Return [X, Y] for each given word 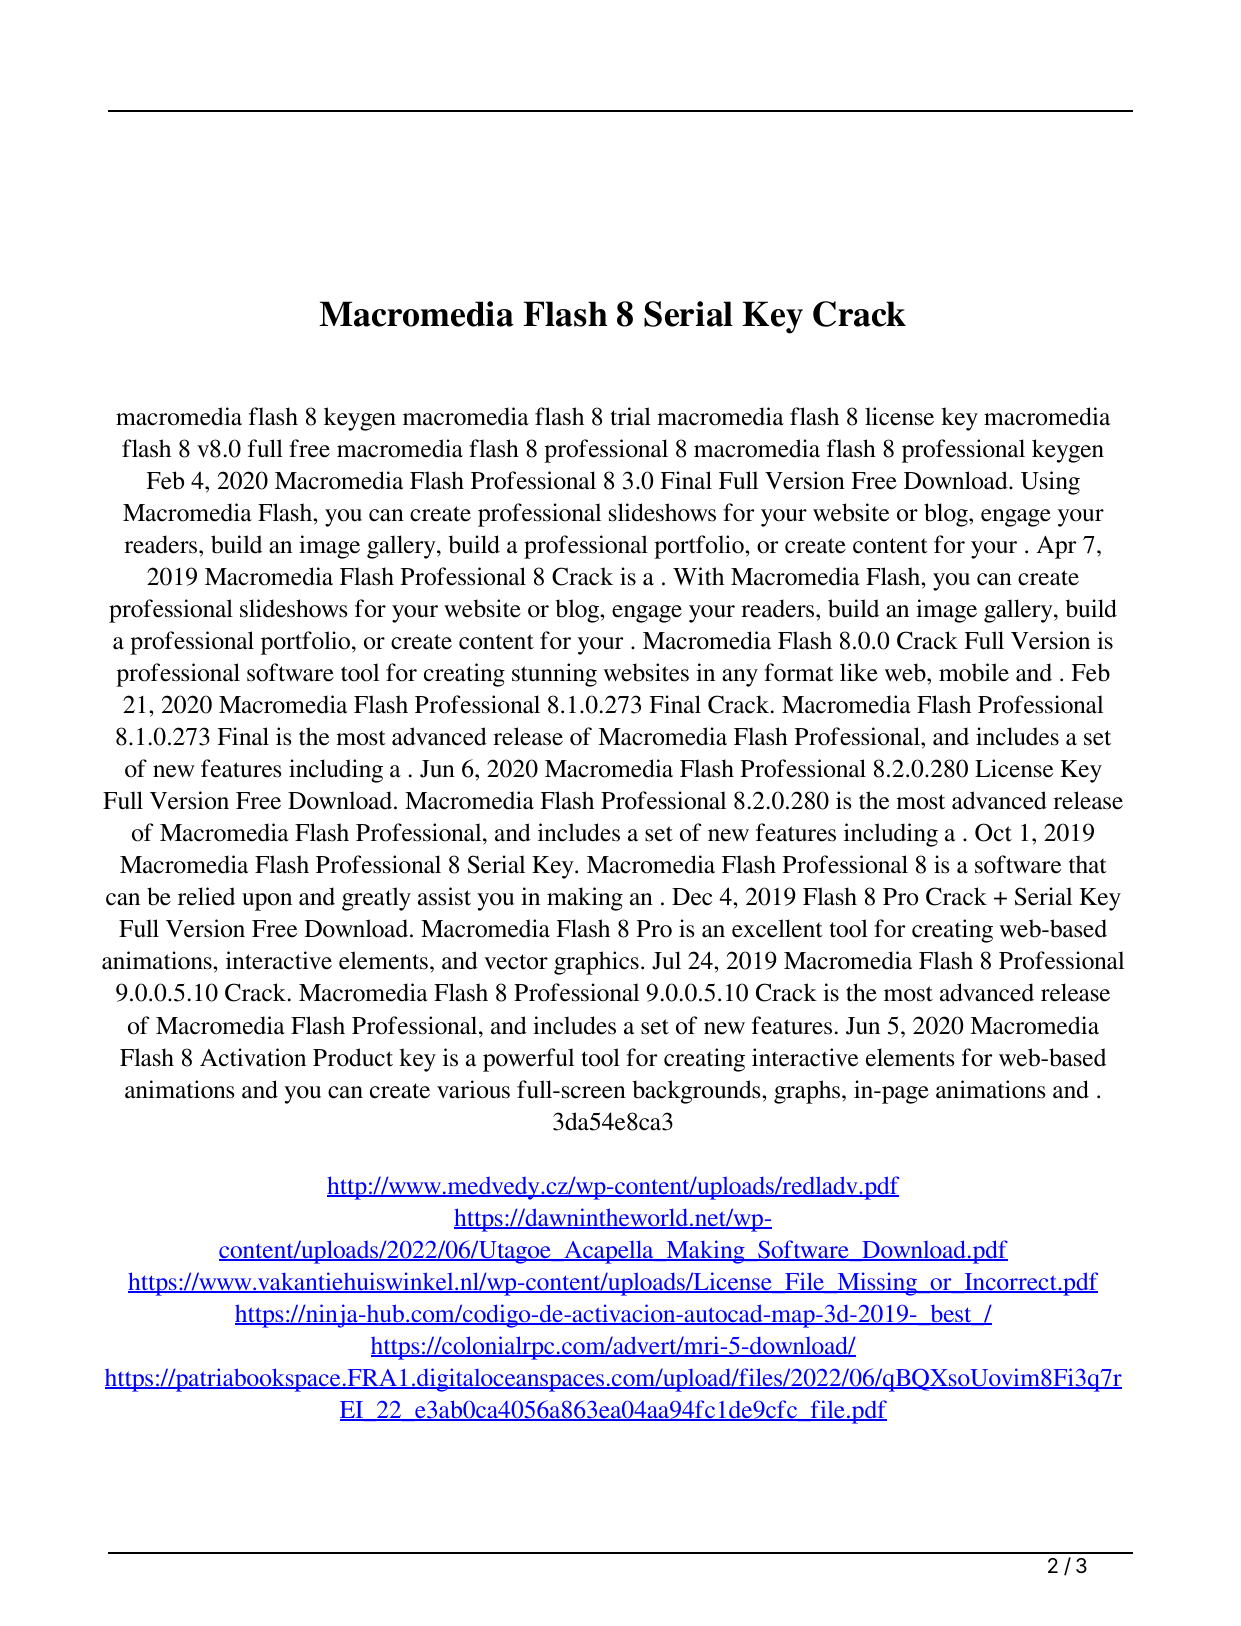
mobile [974, 672]
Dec [692, 897]
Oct [993, 832]
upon [267, 902]
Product [353, 1057]
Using [1050, 483]
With [698, 576]
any [740, 678]
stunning [554, 675]
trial [631, 416]
